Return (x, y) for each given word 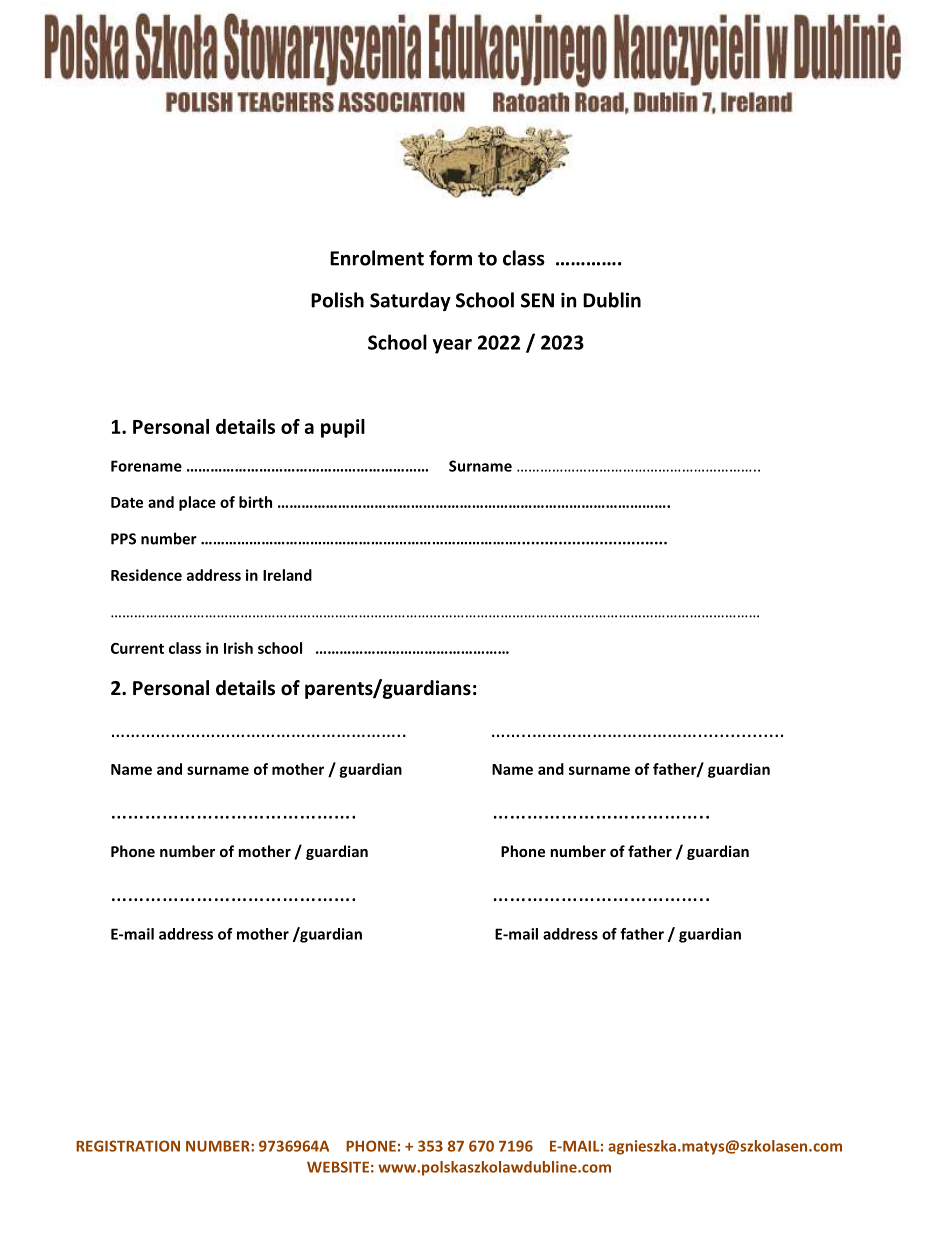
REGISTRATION (128, 1146)
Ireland (287, 575)
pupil (343, 428)
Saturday (410, 301)
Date (127, 502)
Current (137, 648)
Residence (146, 575)
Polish (337, 300)
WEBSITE (338, 1167)
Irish (238, 648)
